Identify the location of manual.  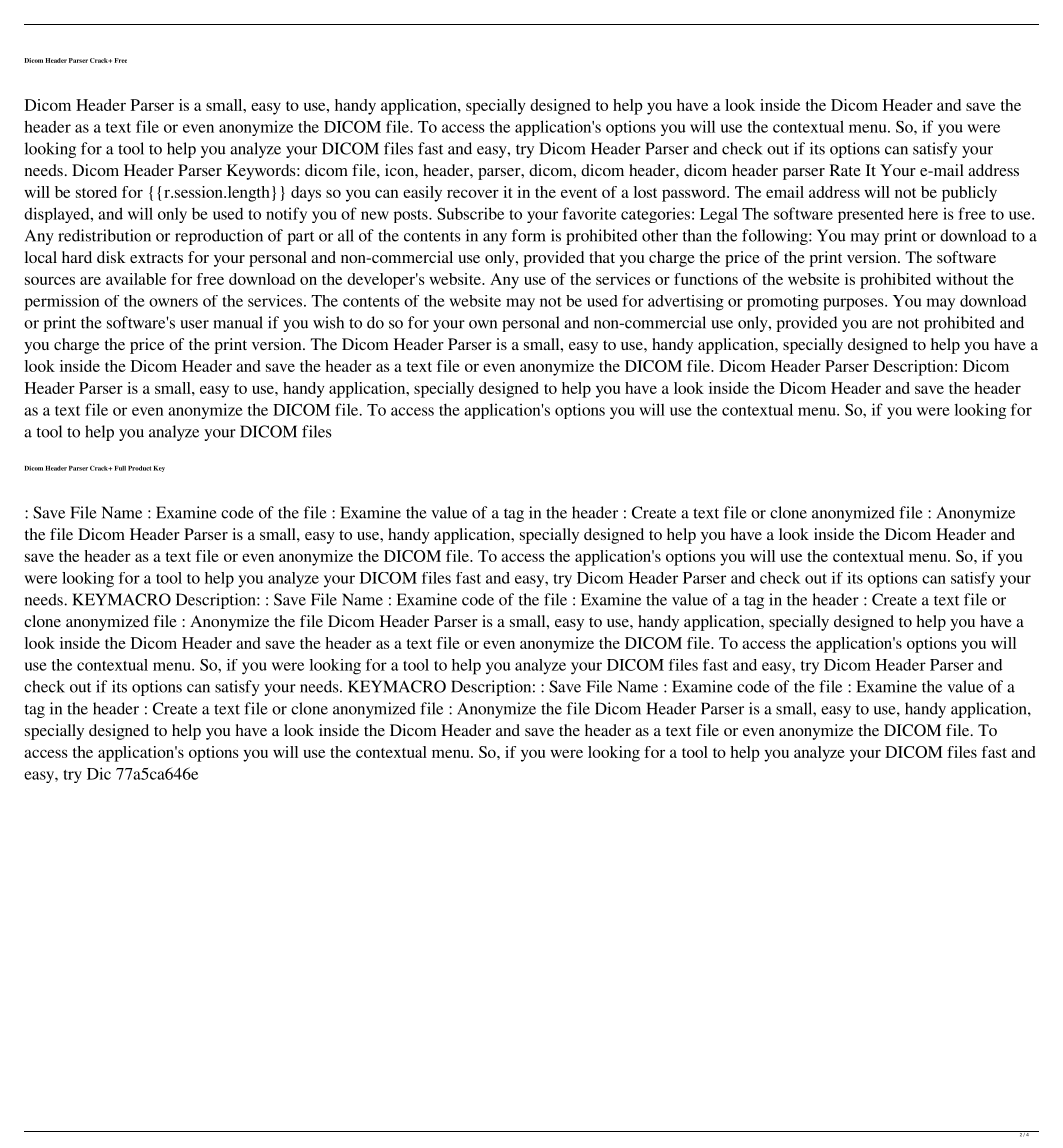
(238, 322).
